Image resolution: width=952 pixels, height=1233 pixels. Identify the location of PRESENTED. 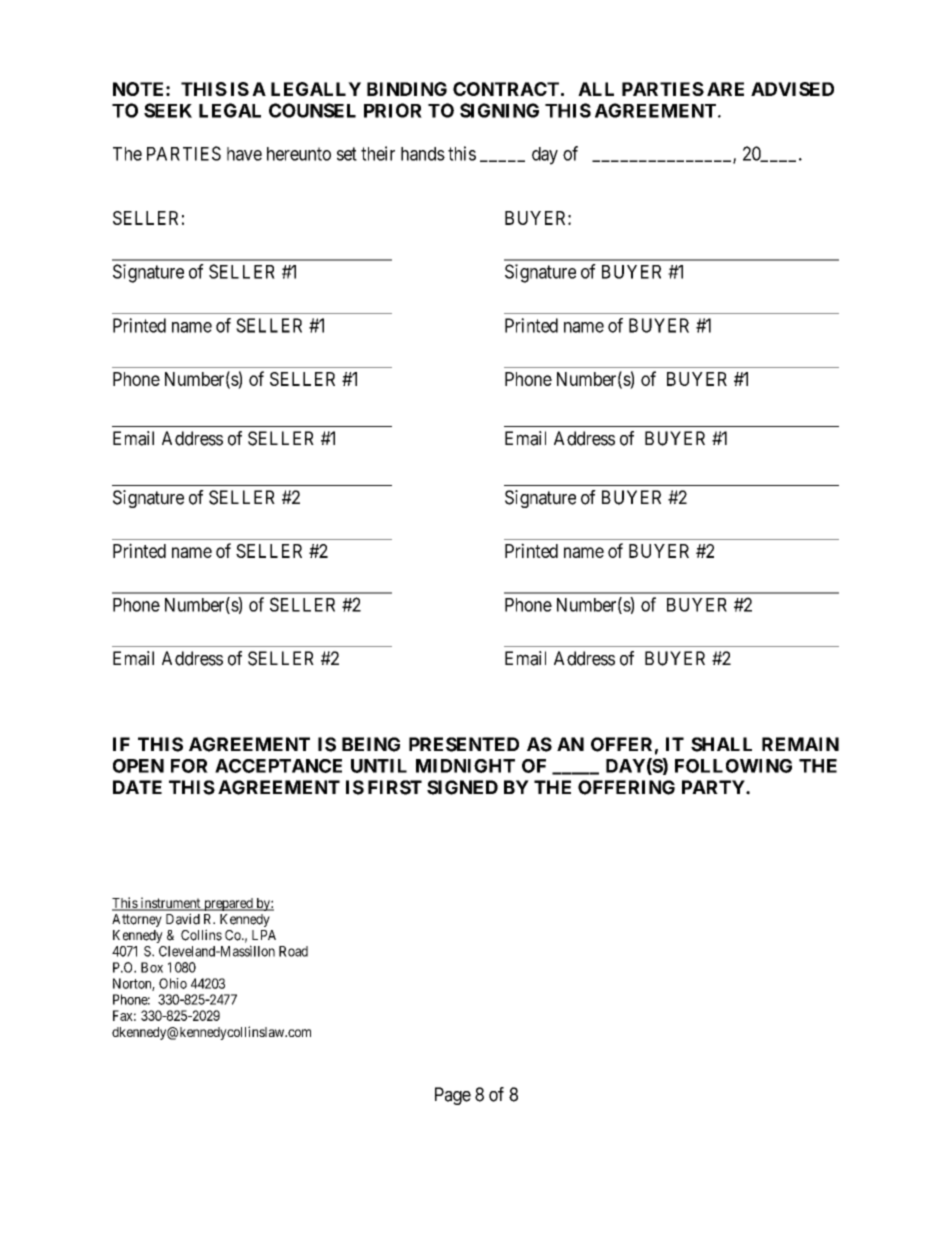
(464, 744).
